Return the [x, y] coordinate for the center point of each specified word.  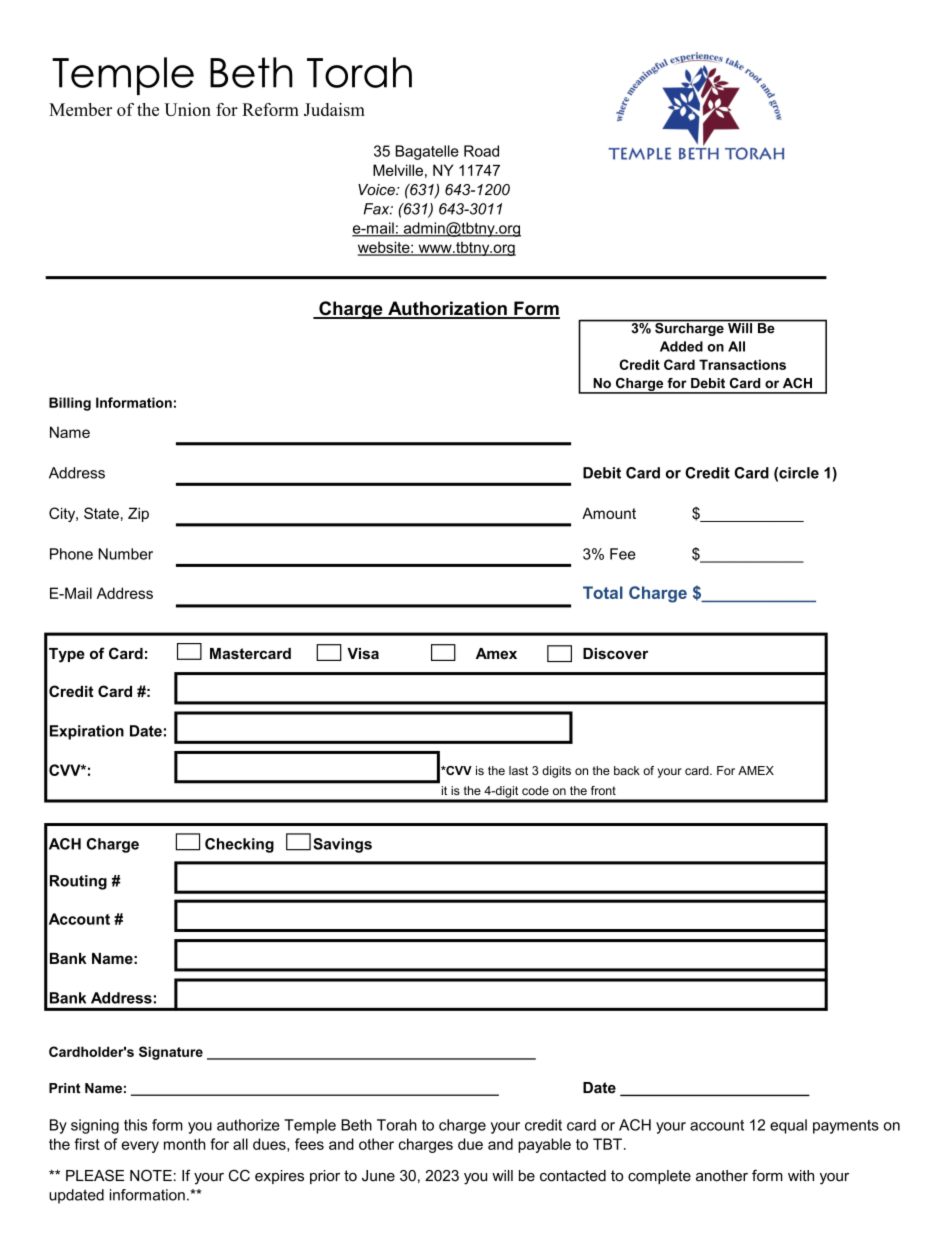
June [378, 1176]
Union [187, 109]
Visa [363, 653]
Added [681, 346]
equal [788, 1126]
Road [481, 151]
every [140, 1147]
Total [603, 592]
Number [125, 554]
